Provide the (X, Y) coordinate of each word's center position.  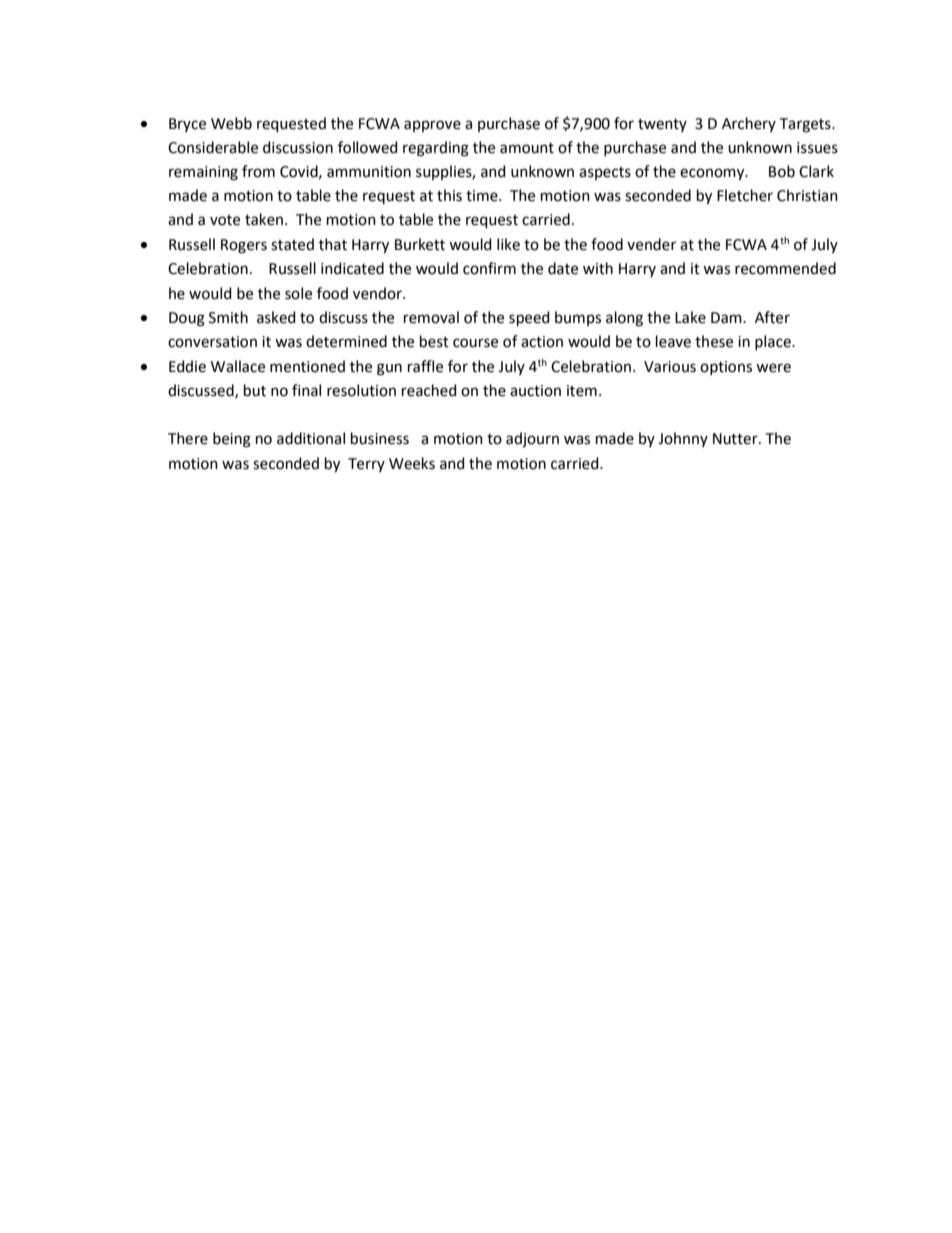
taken (264, 219)
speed (529, 318)
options (726, 368)
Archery (749, 124)
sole (298, 293)
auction (535, 391)
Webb (231, 123)
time (483, 196)
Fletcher (745, 195)
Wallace (238, 366)
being (232, 440)
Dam (727, 318)
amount (527, 148)
